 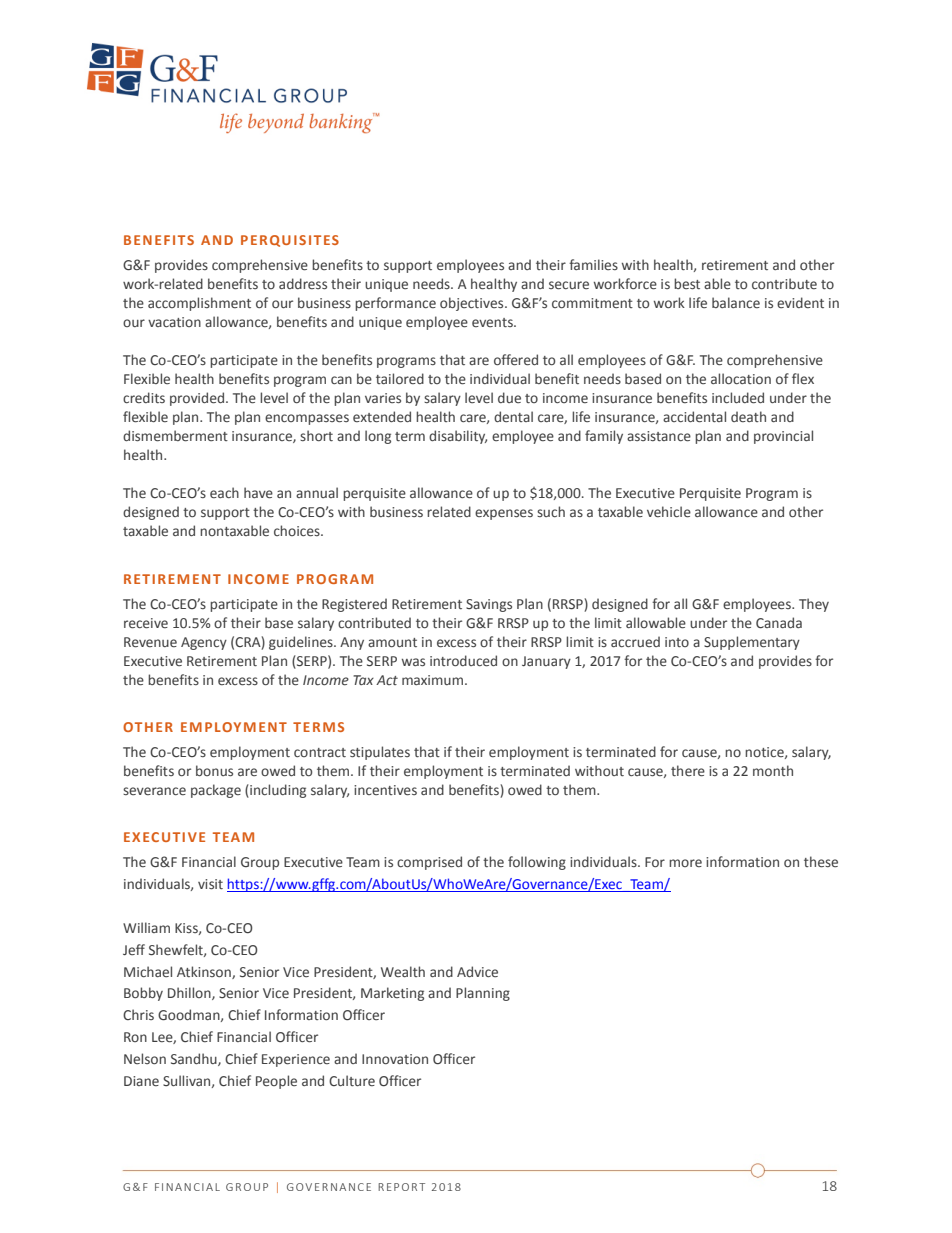 What do you see at coordinates (773, 770) in the document?
I see `month` at bounding box center [773, 770].
